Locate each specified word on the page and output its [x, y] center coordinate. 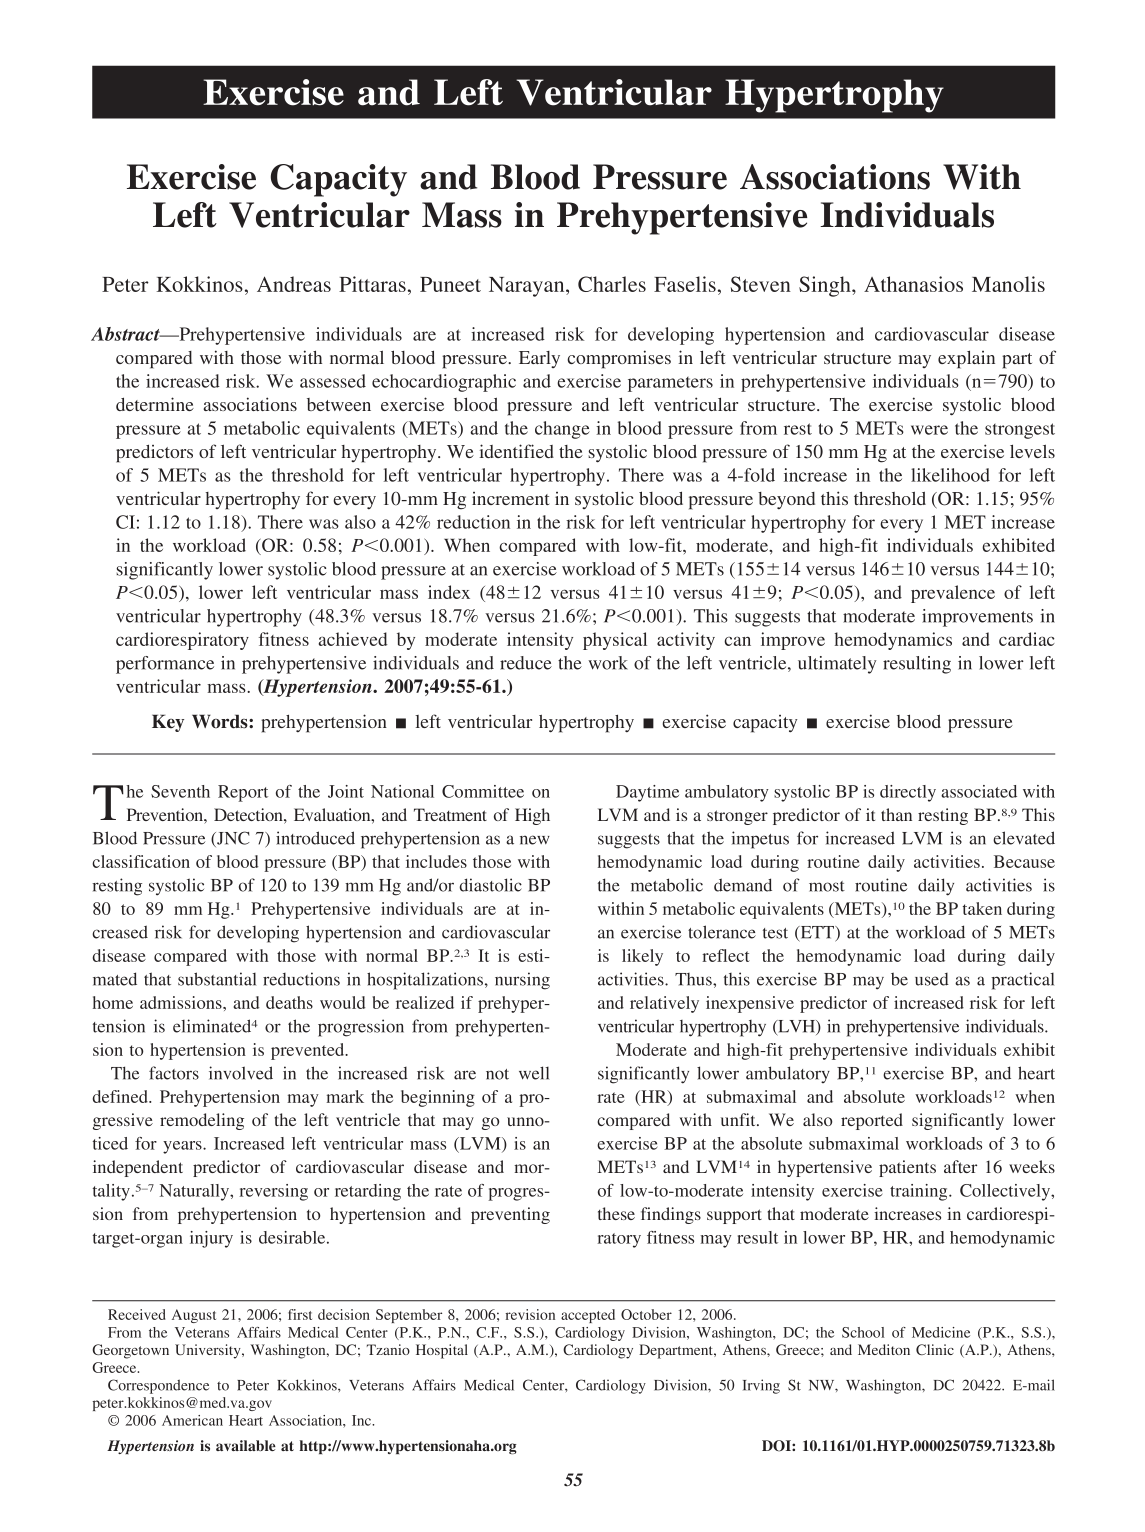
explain [966, 359]
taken [982, 908]
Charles [612, 284]
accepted [588, 1316]
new [535, 840]
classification [141, 861]
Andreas [294, 284]
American [192, 1420]
